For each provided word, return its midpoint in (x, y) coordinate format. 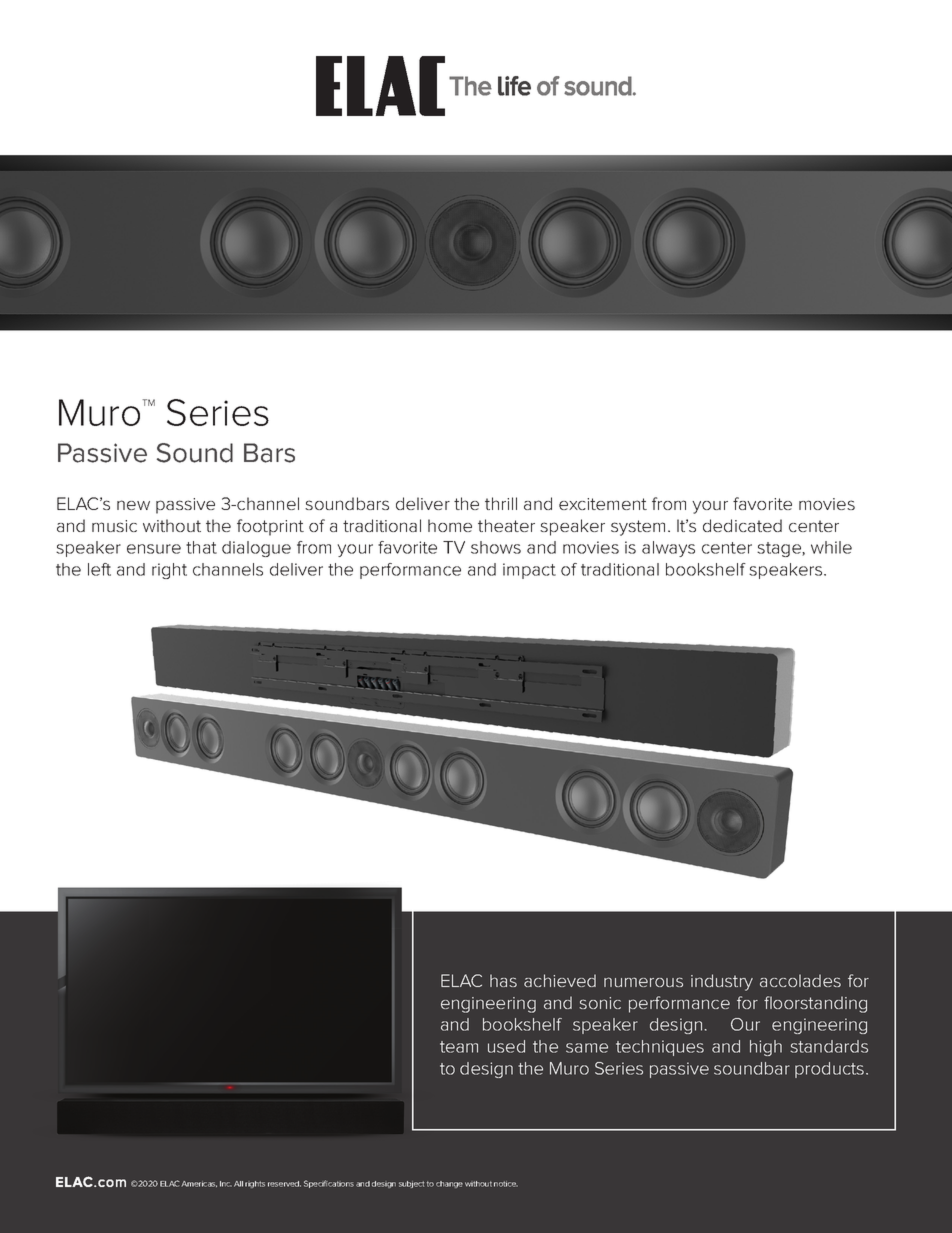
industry (722, 982)
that (201, 547)
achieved (560, 980)
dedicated (742, 525)
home (450, 525)
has (503, 980)
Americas (199, 1184)
